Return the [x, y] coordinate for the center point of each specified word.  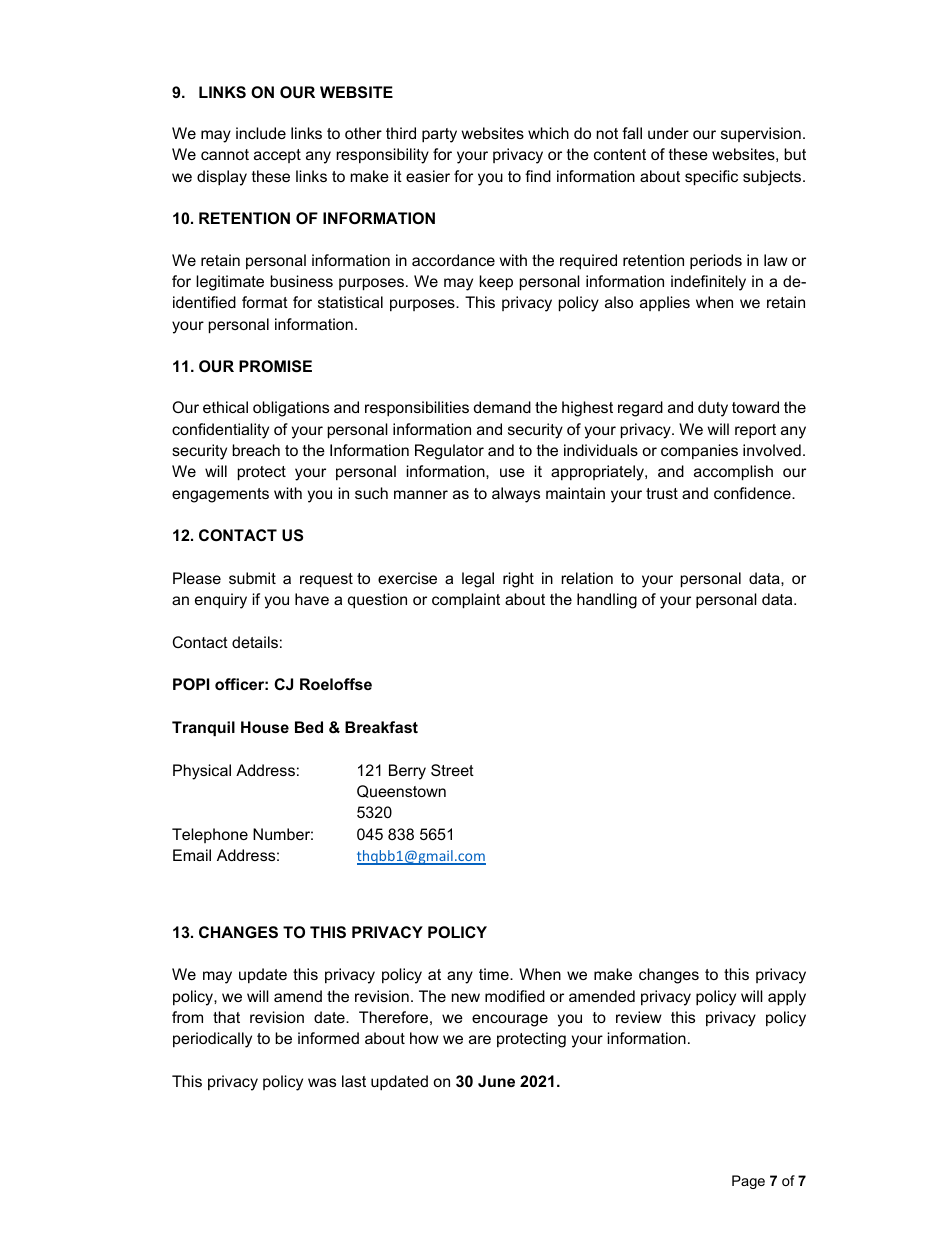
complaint [466, 601]
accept [277, 156]
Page [748, 1182]
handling [607, 601]
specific [711, 178]
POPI [191, 684]
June [496, 1081]
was [322, 1082]
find [538, 176]
